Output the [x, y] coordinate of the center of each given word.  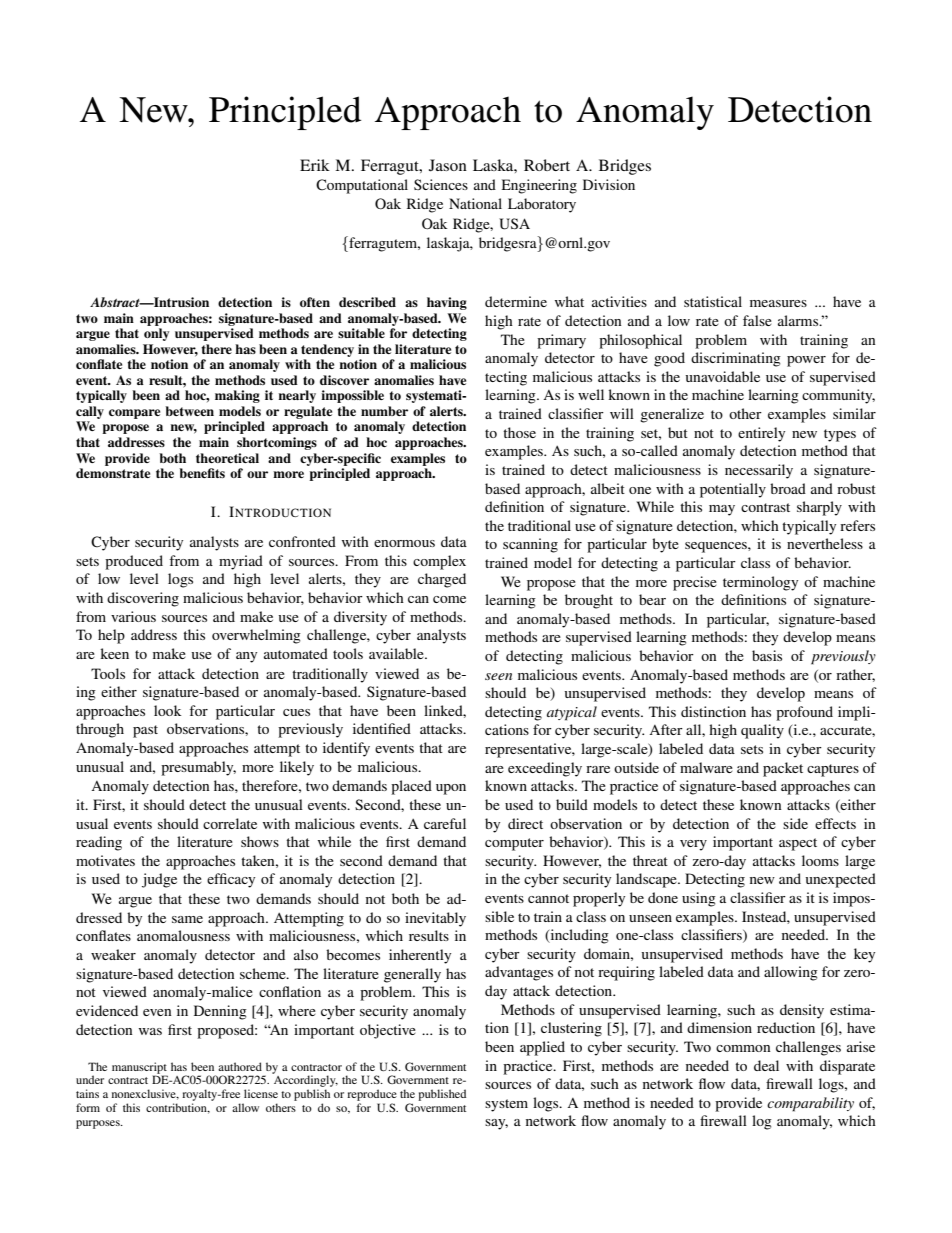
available [397, 653]
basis [767, 655]
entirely [761, 434]
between [189, 411]
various [133, 616]
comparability [810, 1104]
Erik [315, 165]
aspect [798, 844]
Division [609, 184]
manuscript [139, 1069]
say [496, 1124]
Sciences [441, 184]
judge [159, 880]
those [519, 432]
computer [514, 844]
